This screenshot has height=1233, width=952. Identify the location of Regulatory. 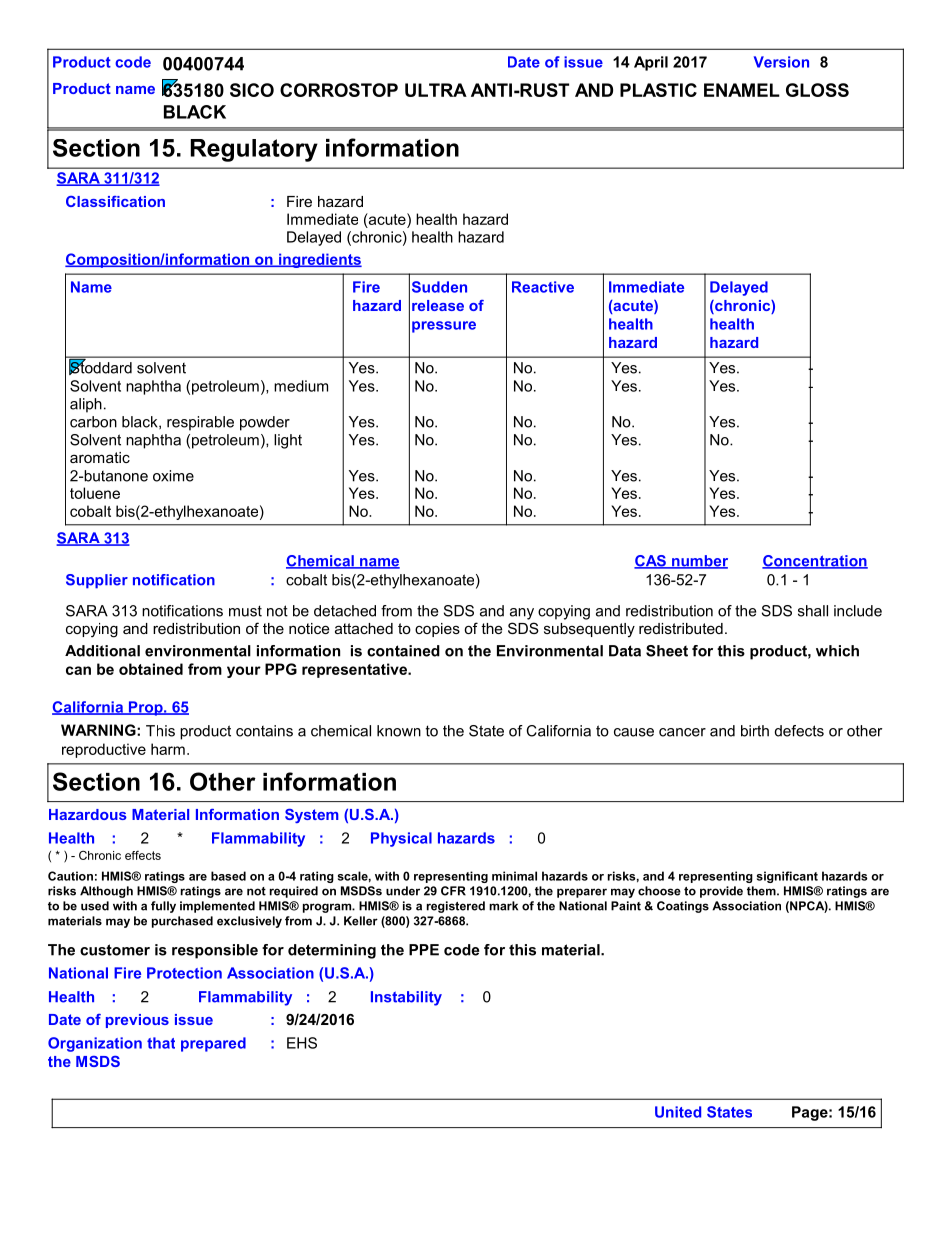
(254, 150).
